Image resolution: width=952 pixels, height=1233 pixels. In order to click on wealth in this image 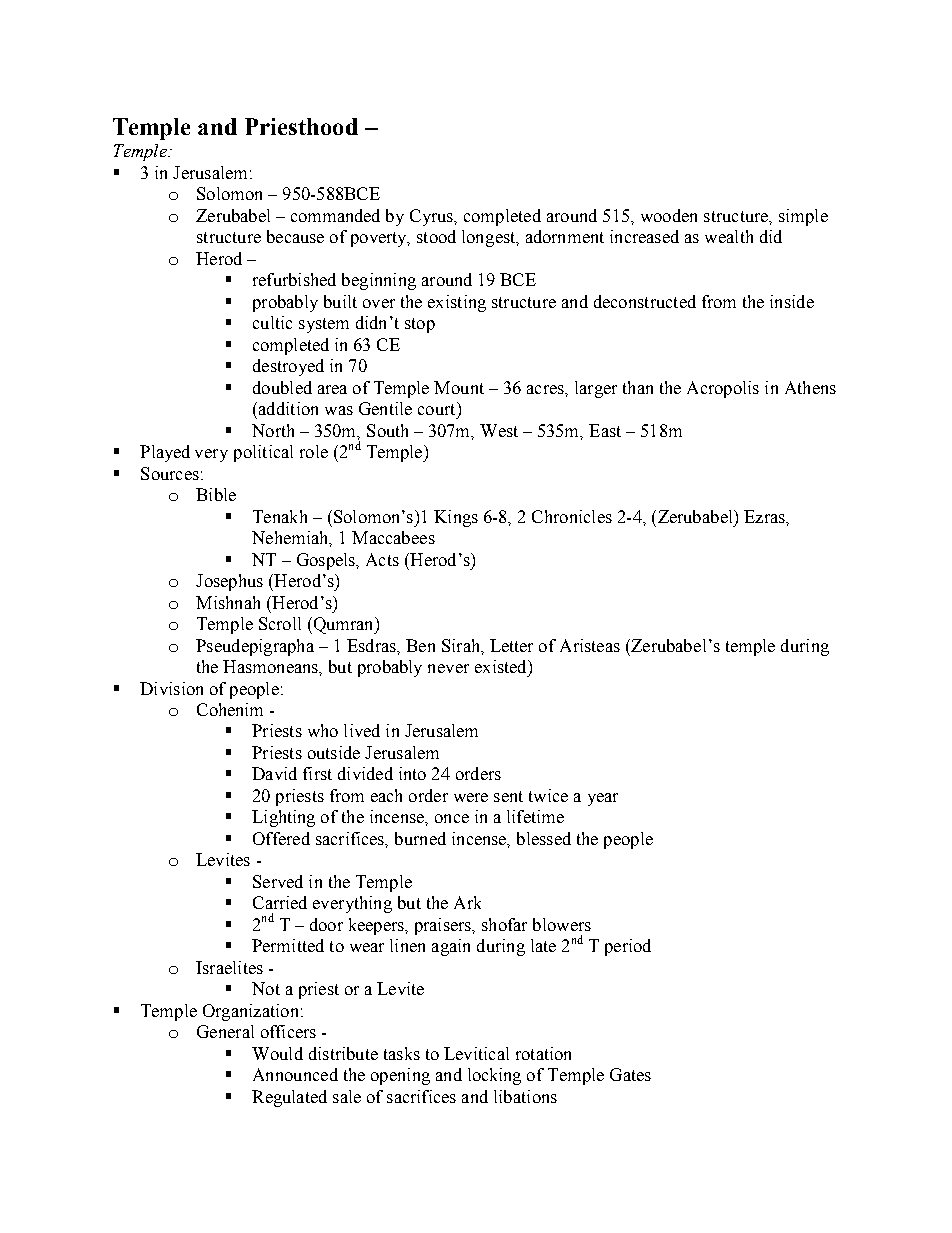, I will do `click(729, 236)`.
